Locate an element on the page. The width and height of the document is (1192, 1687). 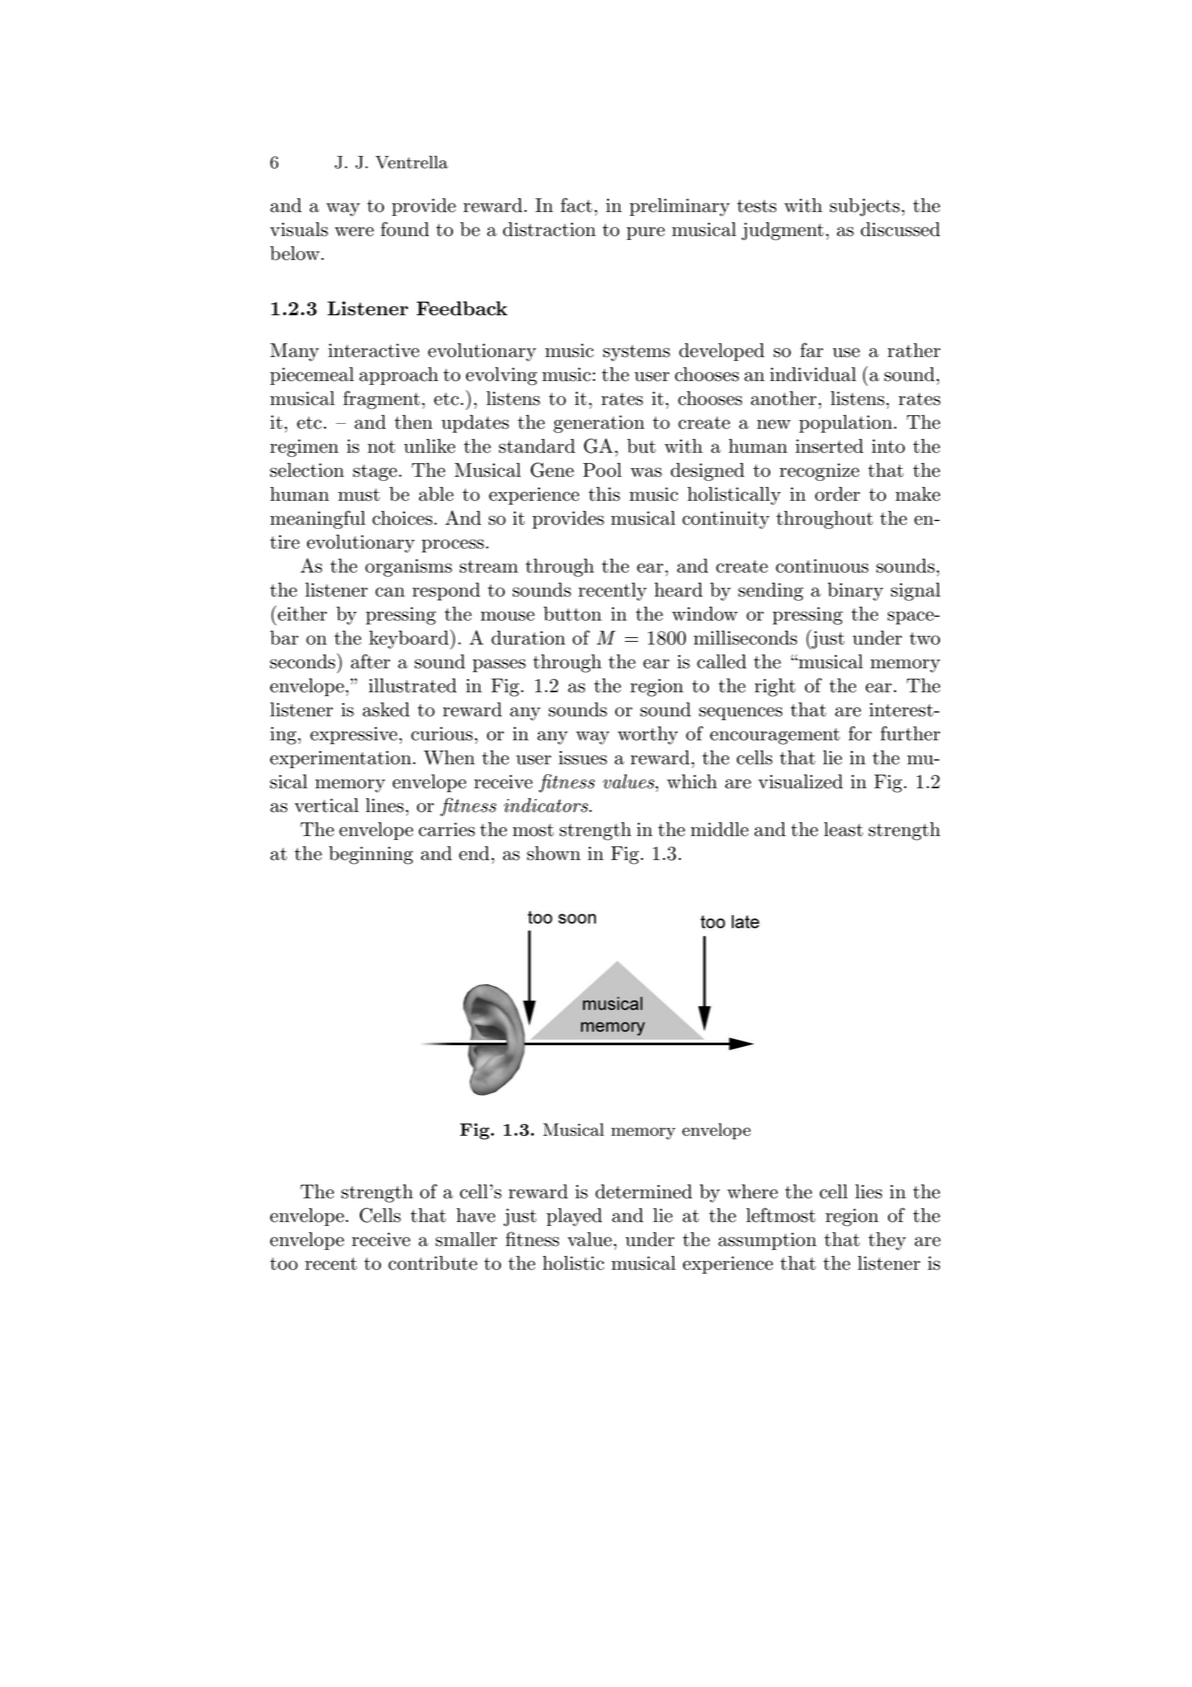
beginning is located at coordinates (371, 855).
